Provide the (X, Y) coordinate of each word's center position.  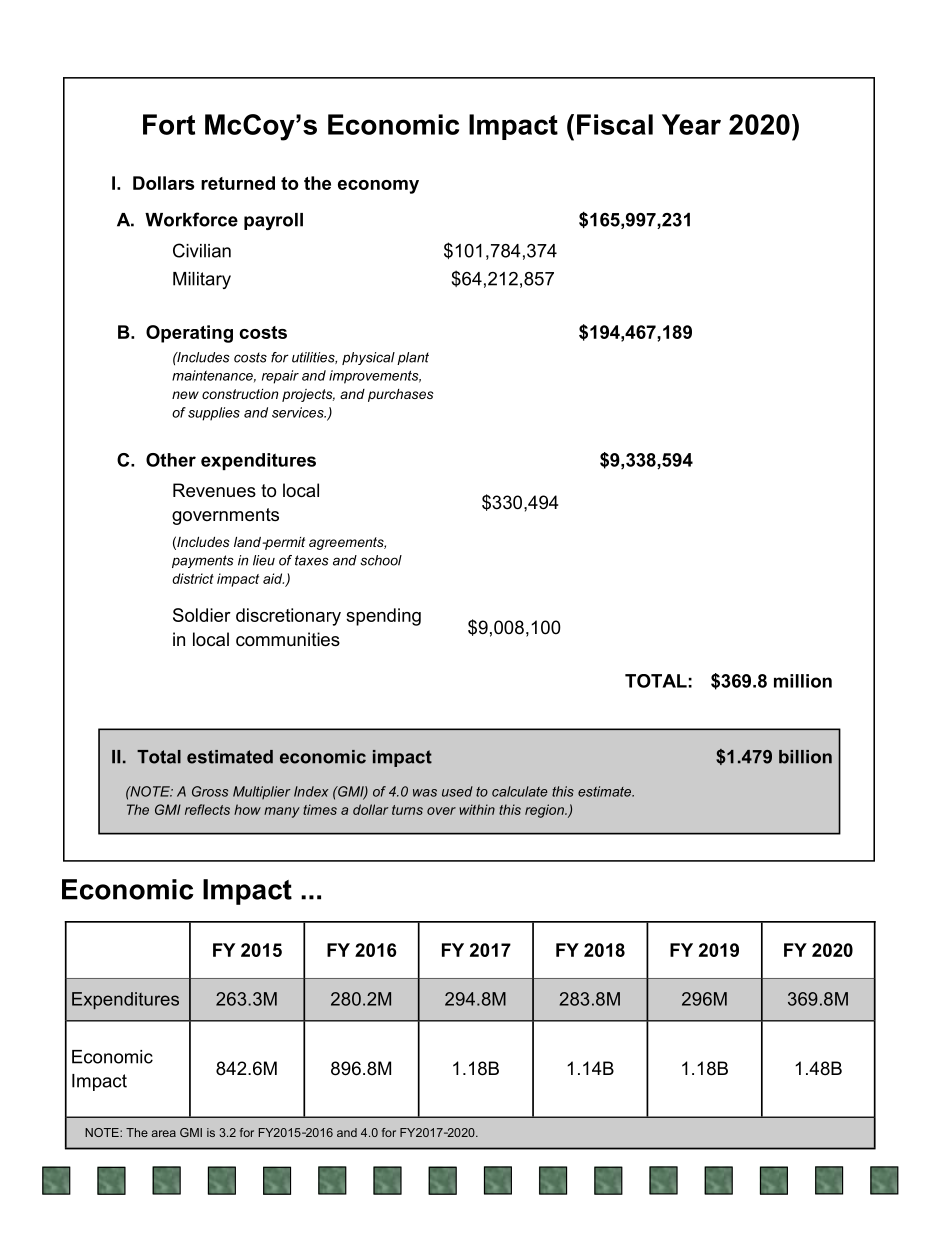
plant (413, 358)
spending (383, 617)
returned (238, 183)
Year (691, 124)
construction (240, 394)
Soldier (202, 615)
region (545, 811)
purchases (401, 395)
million (803, 681)
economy (378, 187)
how (247, 809)
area (163, 1133)
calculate (520, 791)
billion (805, 757)
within (477, 809)
